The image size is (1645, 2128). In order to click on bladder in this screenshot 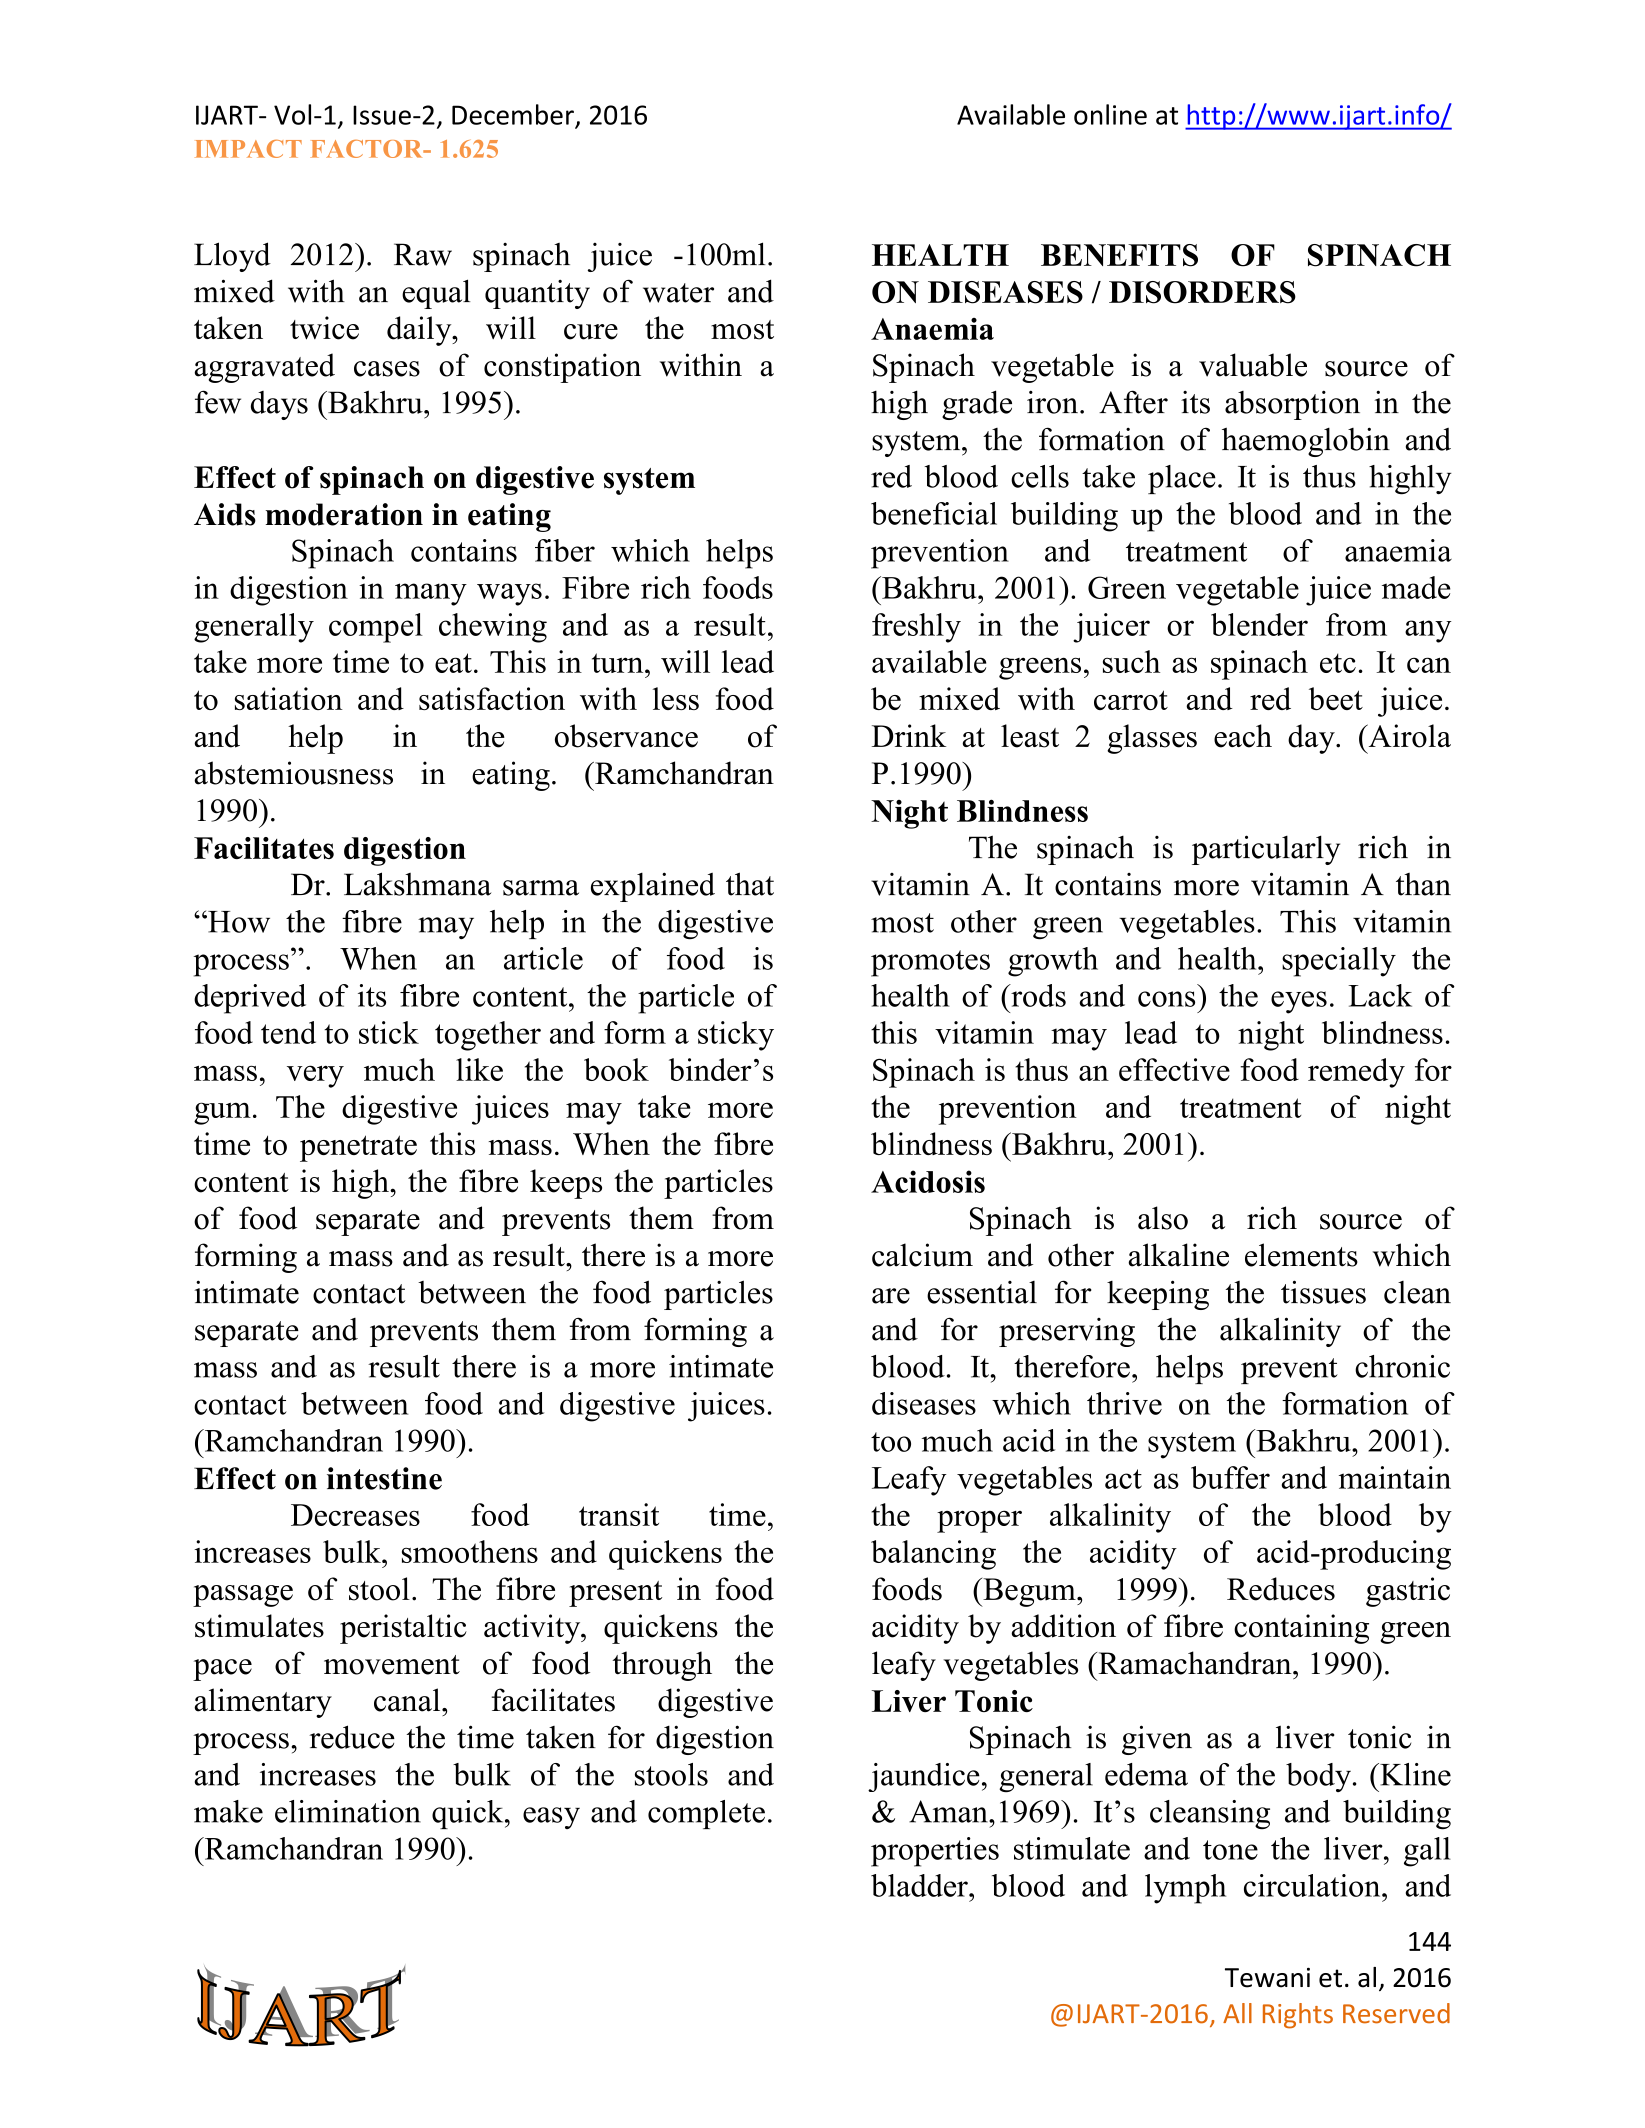, I will do `click(920, 1885)`.
